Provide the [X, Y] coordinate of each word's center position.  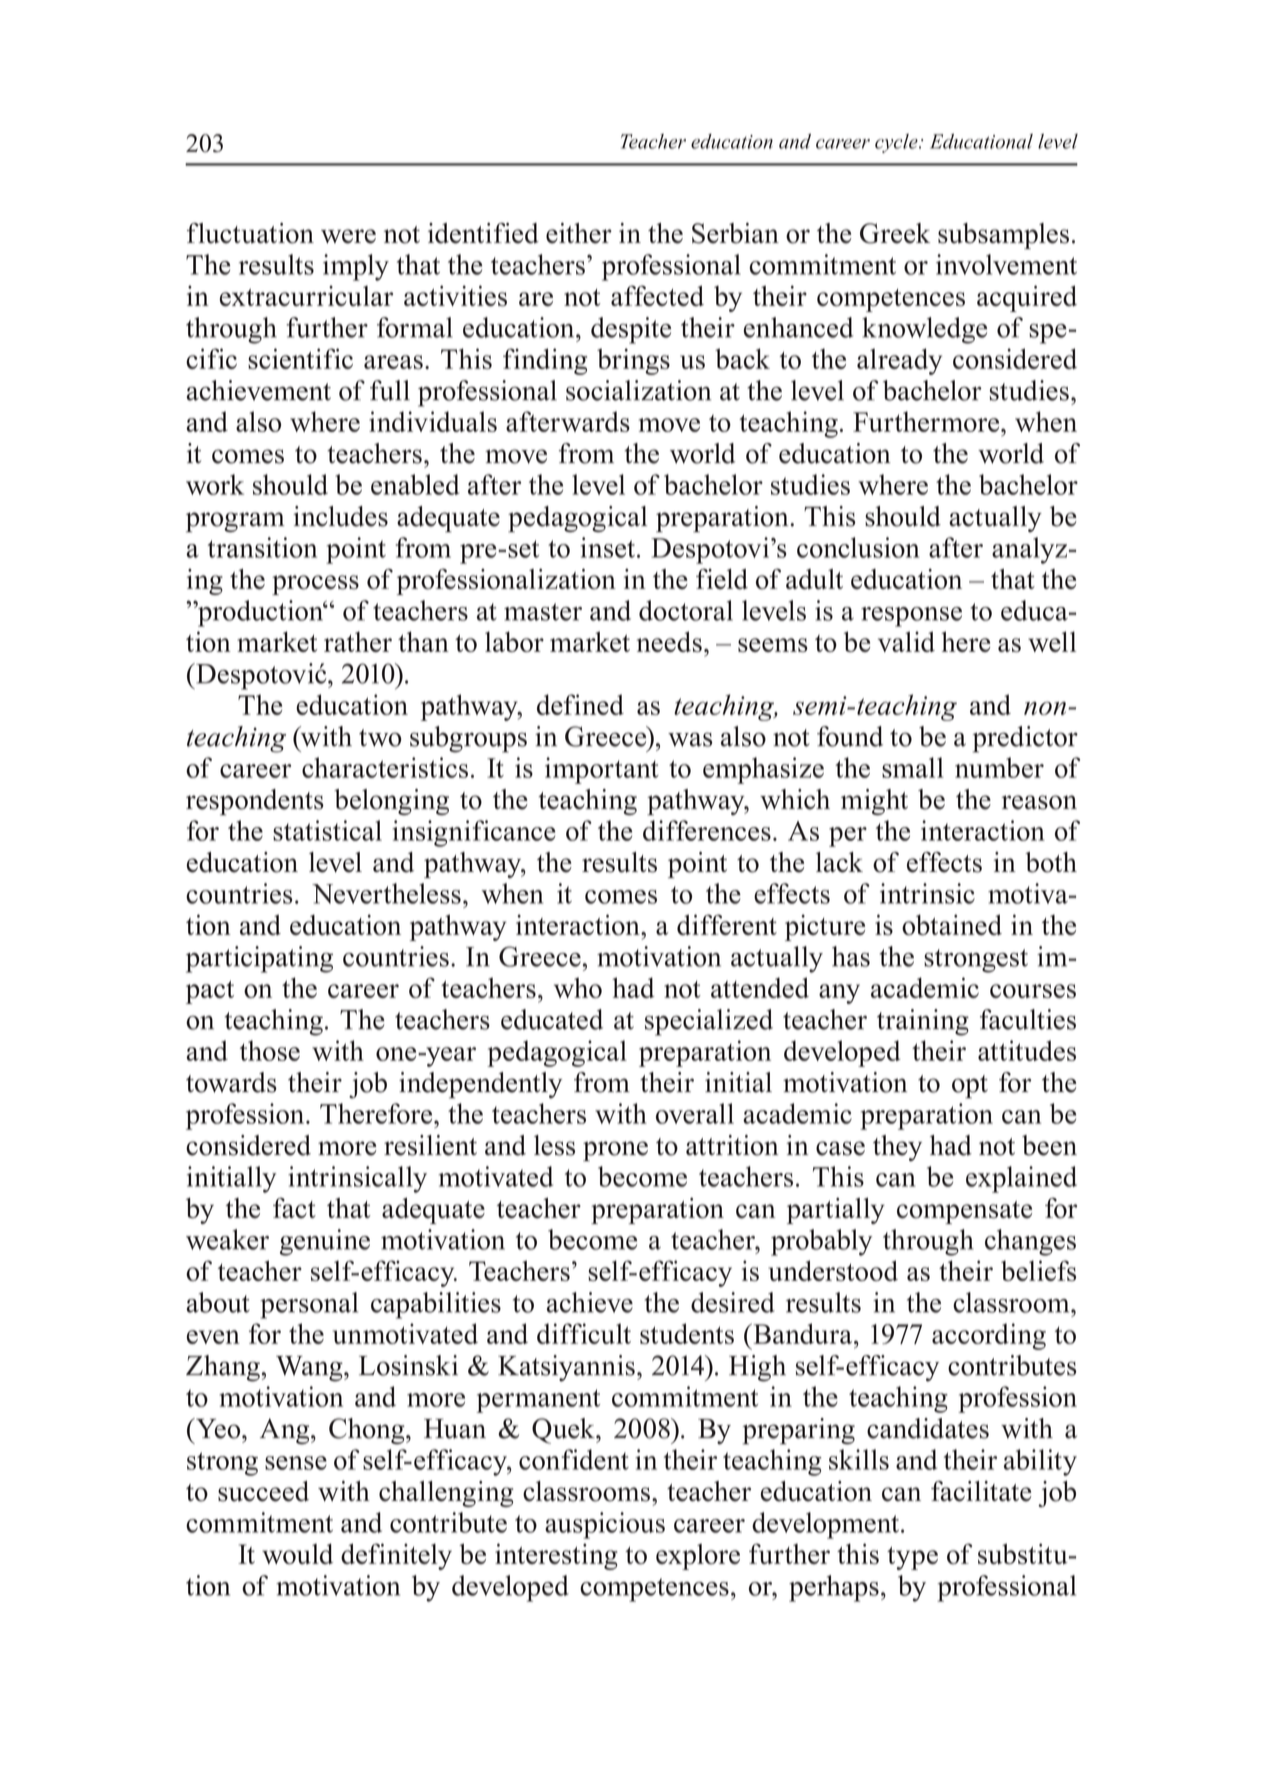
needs [669, 641]
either [579, 233]
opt [970, 1087]
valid [906, 641]
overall [695, 1113]
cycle [897, 143]
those [270, 1050]
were [348, 236]
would [297, 1553]
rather [358, 641]
